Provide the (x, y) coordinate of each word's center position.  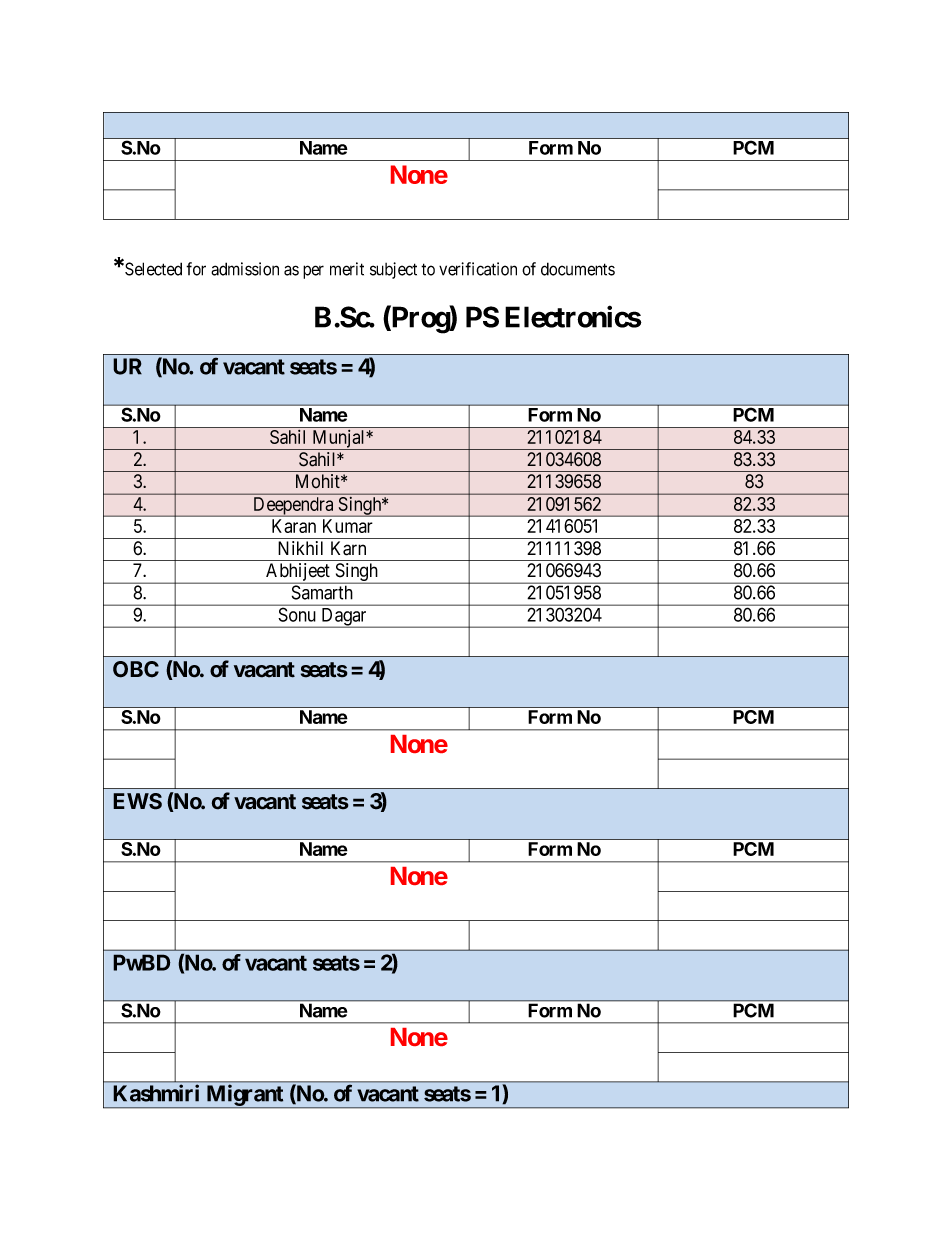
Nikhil (300, 548)
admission (245, 269)
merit (347, 269)
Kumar (348, 526)
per (313, 272)
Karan (294, 526)
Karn (348, 548)
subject (393, 270)
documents (578, 269)
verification (478, 269)
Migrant (245, 1096)
